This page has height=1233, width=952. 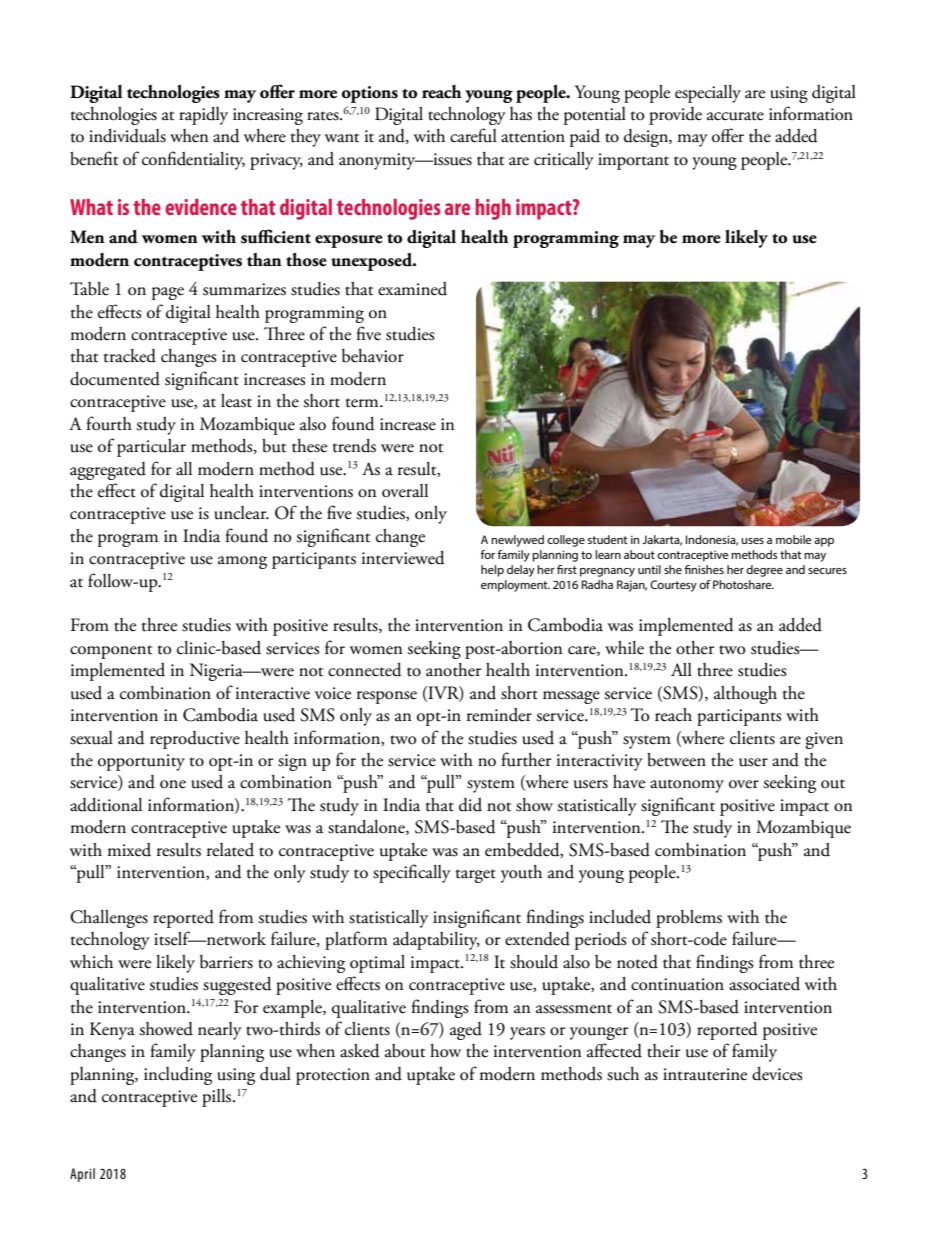 What do you see at coordinates (735, 116) in the page?
I see `accurate` at bounding box center [735, 116].
